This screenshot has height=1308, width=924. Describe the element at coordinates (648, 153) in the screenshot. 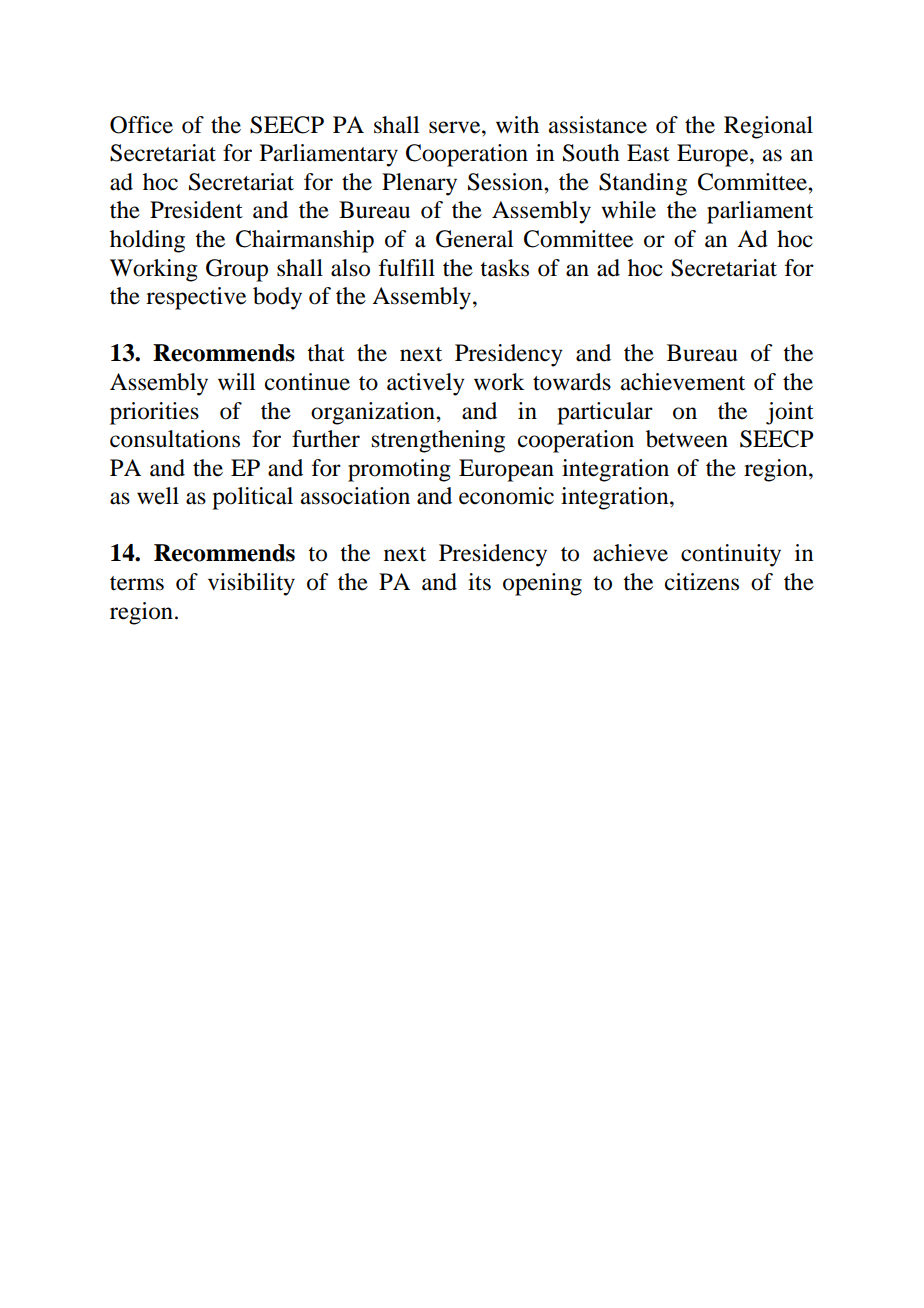

I see `East` at that location.
